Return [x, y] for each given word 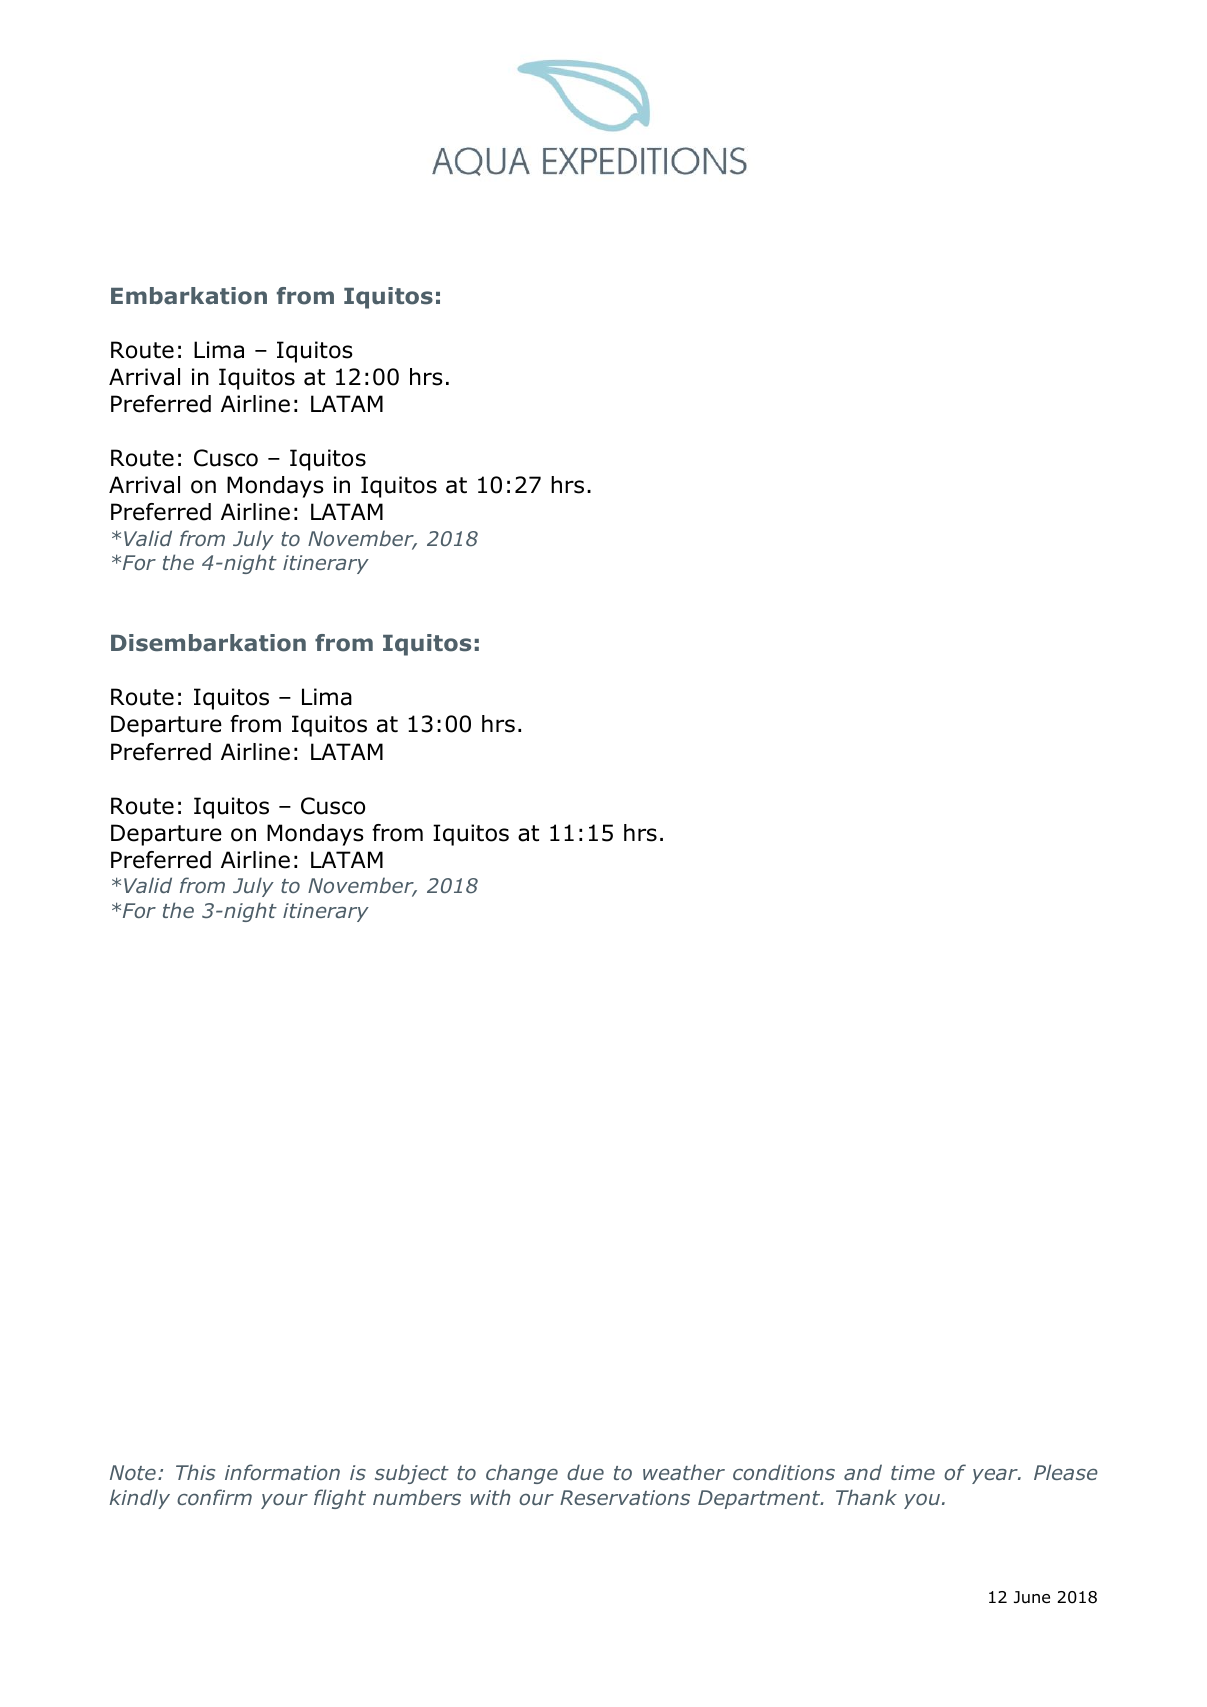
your [284, 1501]
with [490, 1497]
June [1032, 1597]
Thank [866, 1497]
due [585, 1472]
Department [760, 1499]
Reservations [625, 1497]
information [282, 1472]
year [996, 1476]
